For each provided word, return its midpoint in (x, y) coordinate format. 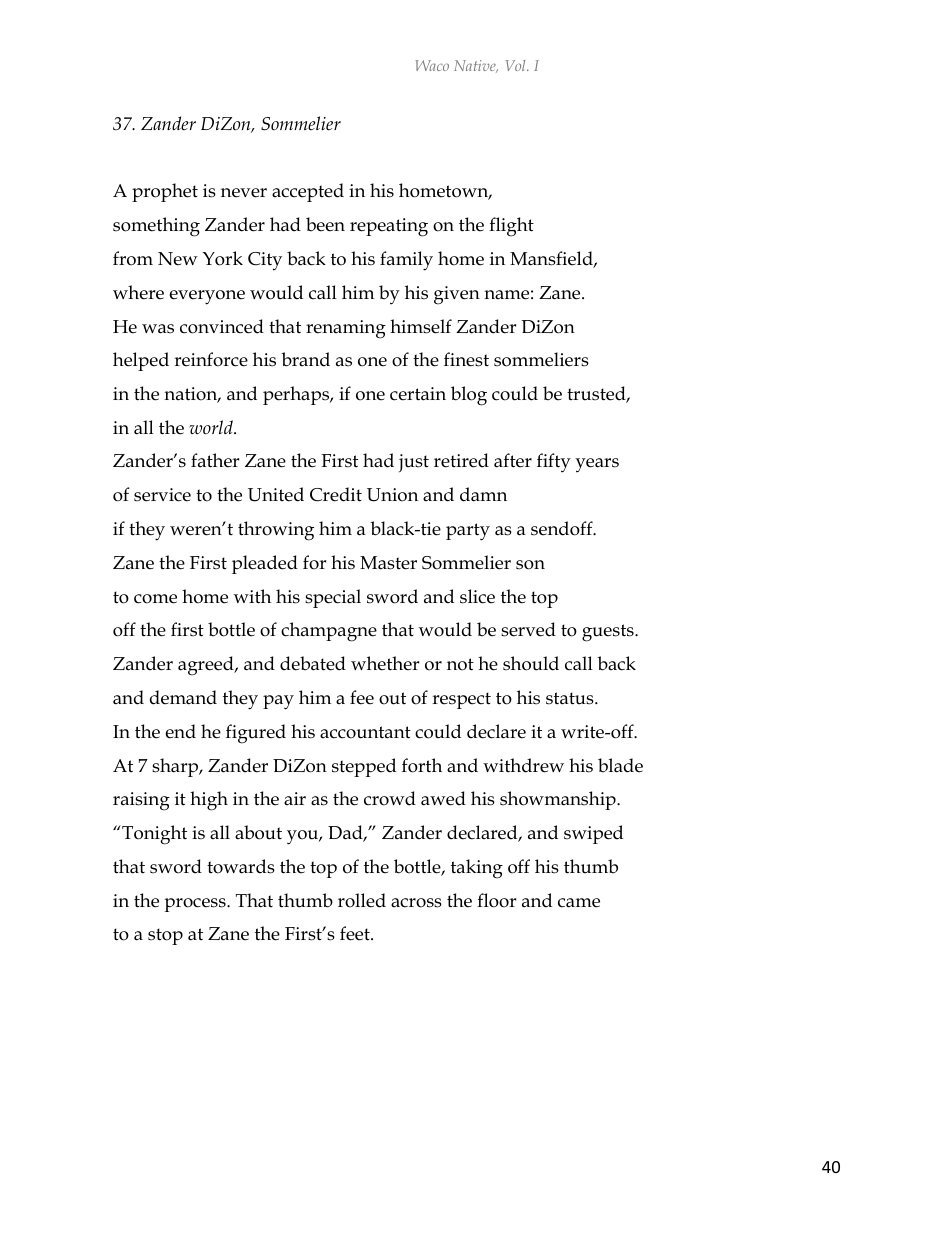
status (571, 698)
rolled (362, 900)
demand (183, 697)
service (162, 495)
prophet (165, 192)
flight (511, 227)
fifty (554, 463)
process (196, 905)
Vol (516, 65)
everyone (207, 297)
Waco (432, 65)
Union (392, 495)
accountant (365, 732)
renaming (346, 329)
